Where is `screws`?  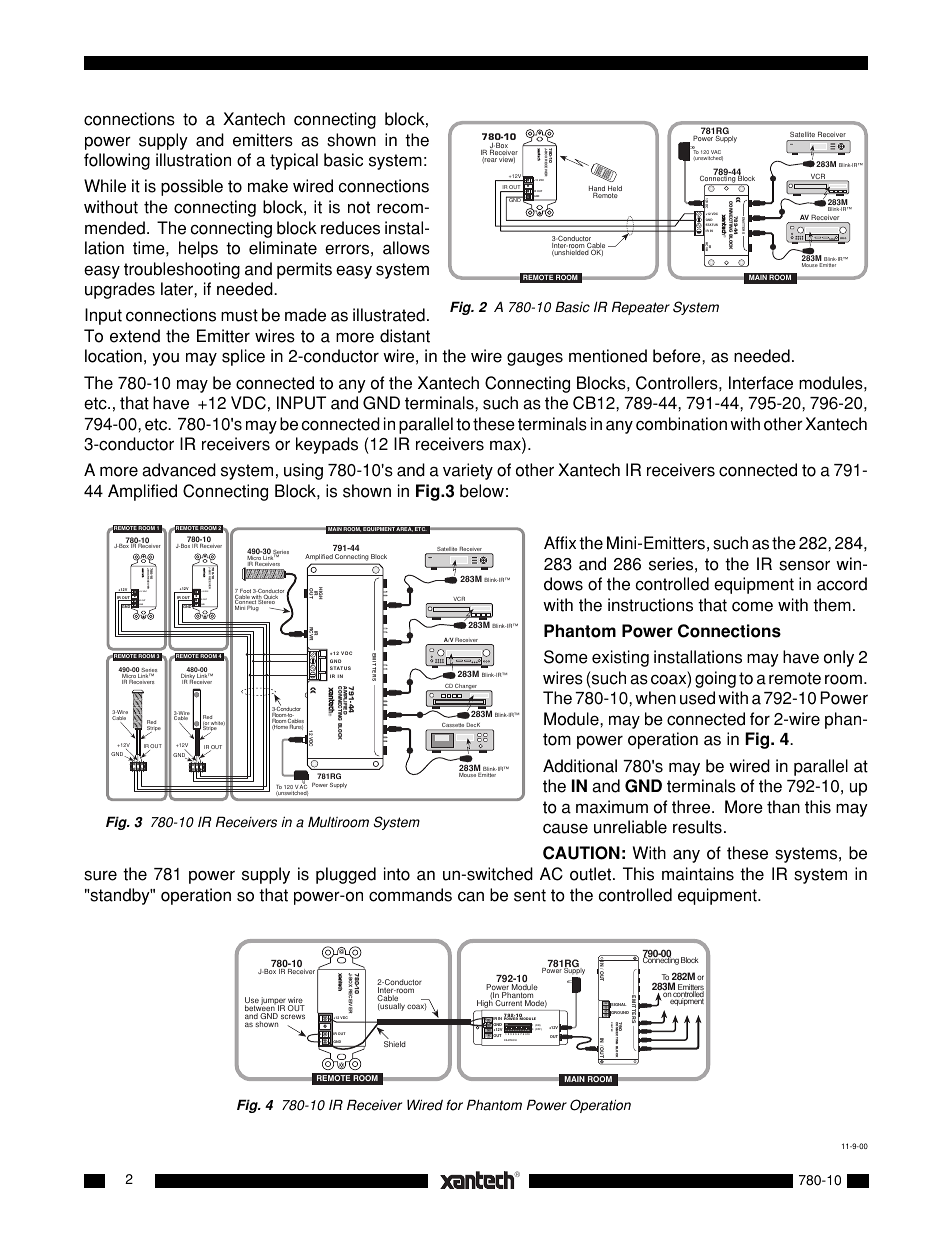
screws is located at coordinates (293, 1016).
